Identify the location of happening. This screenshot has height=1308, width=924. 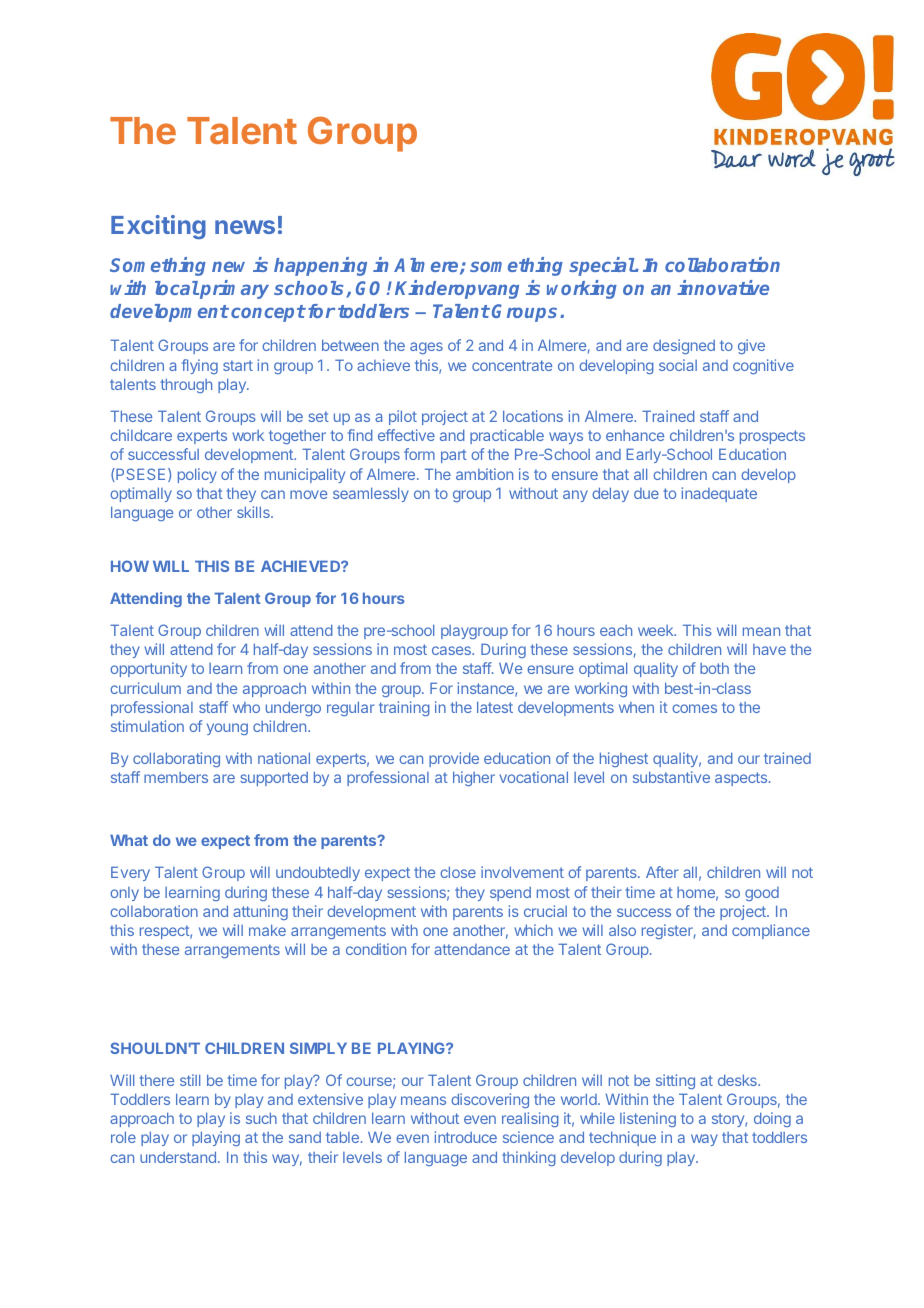
(320, 266).
